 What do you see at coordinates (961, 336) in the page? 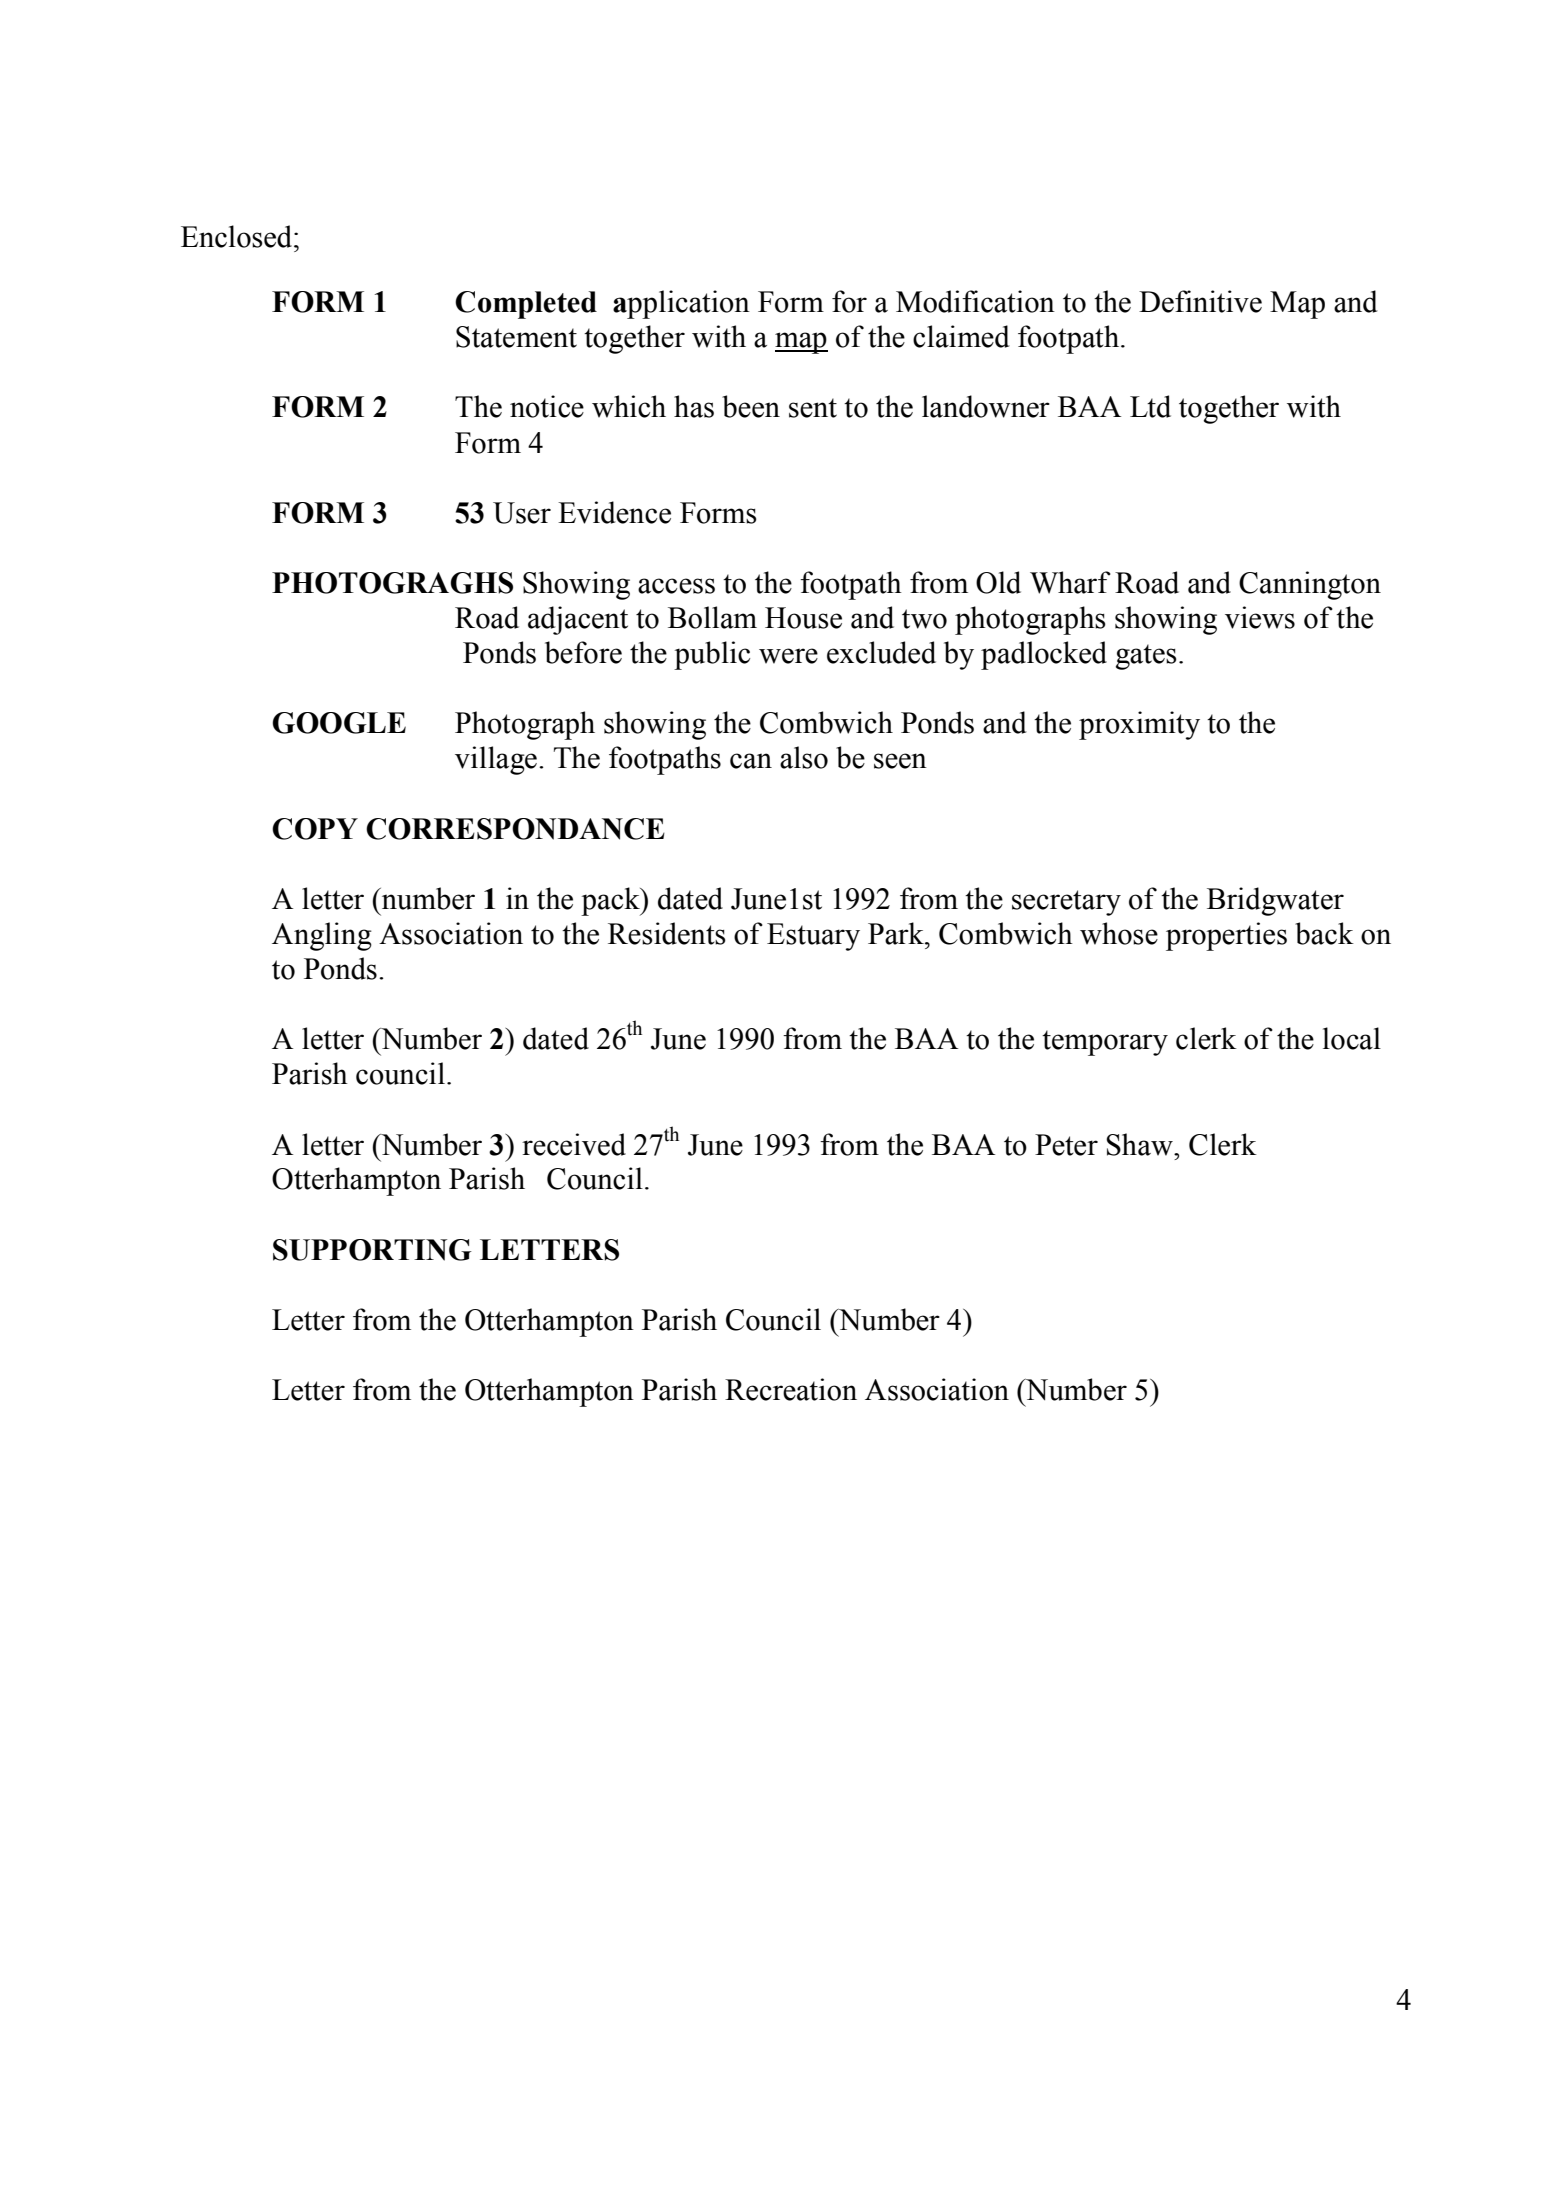
I see `claimed` at bounding box center [961, 336].
